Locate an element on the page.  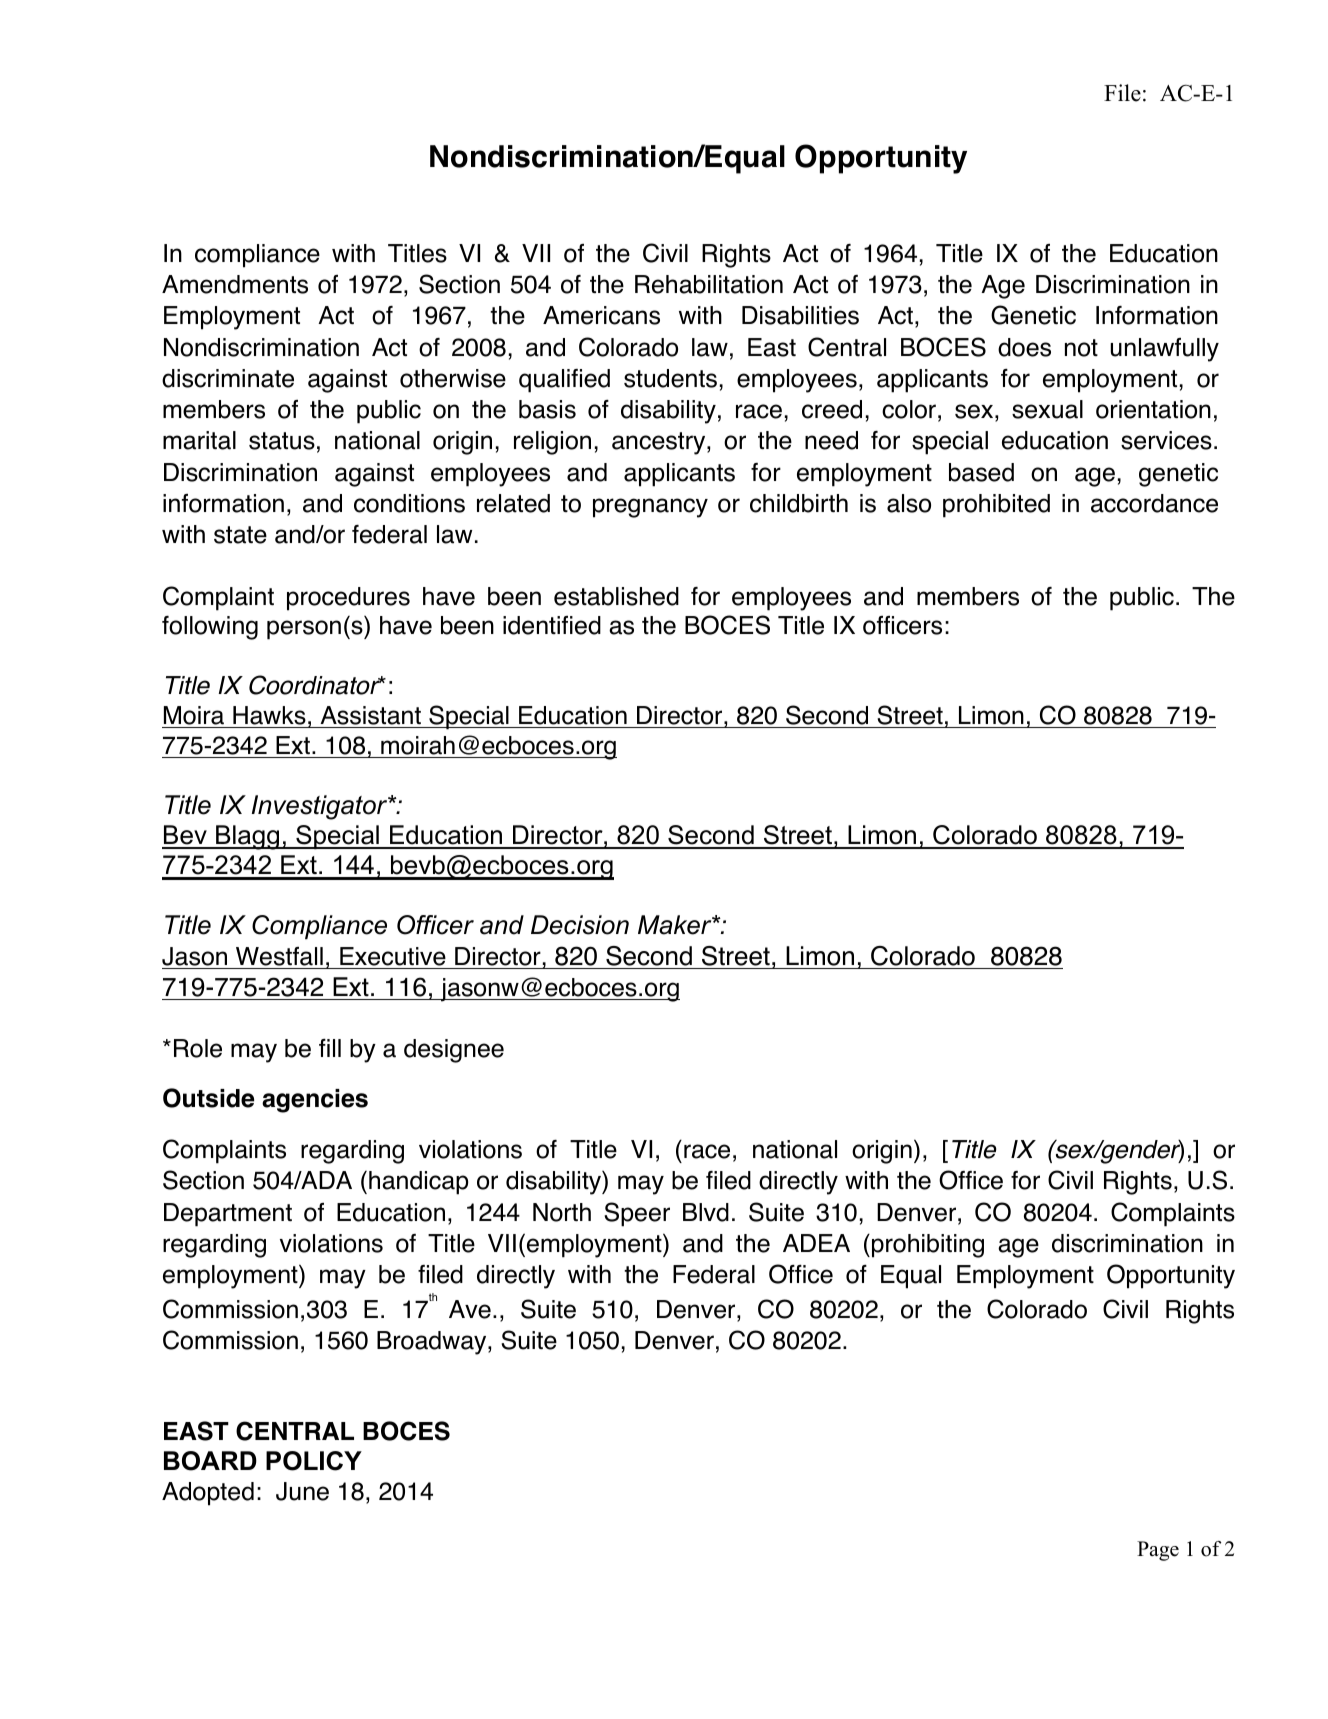
Amendments is located at coordinates (235, 284).
